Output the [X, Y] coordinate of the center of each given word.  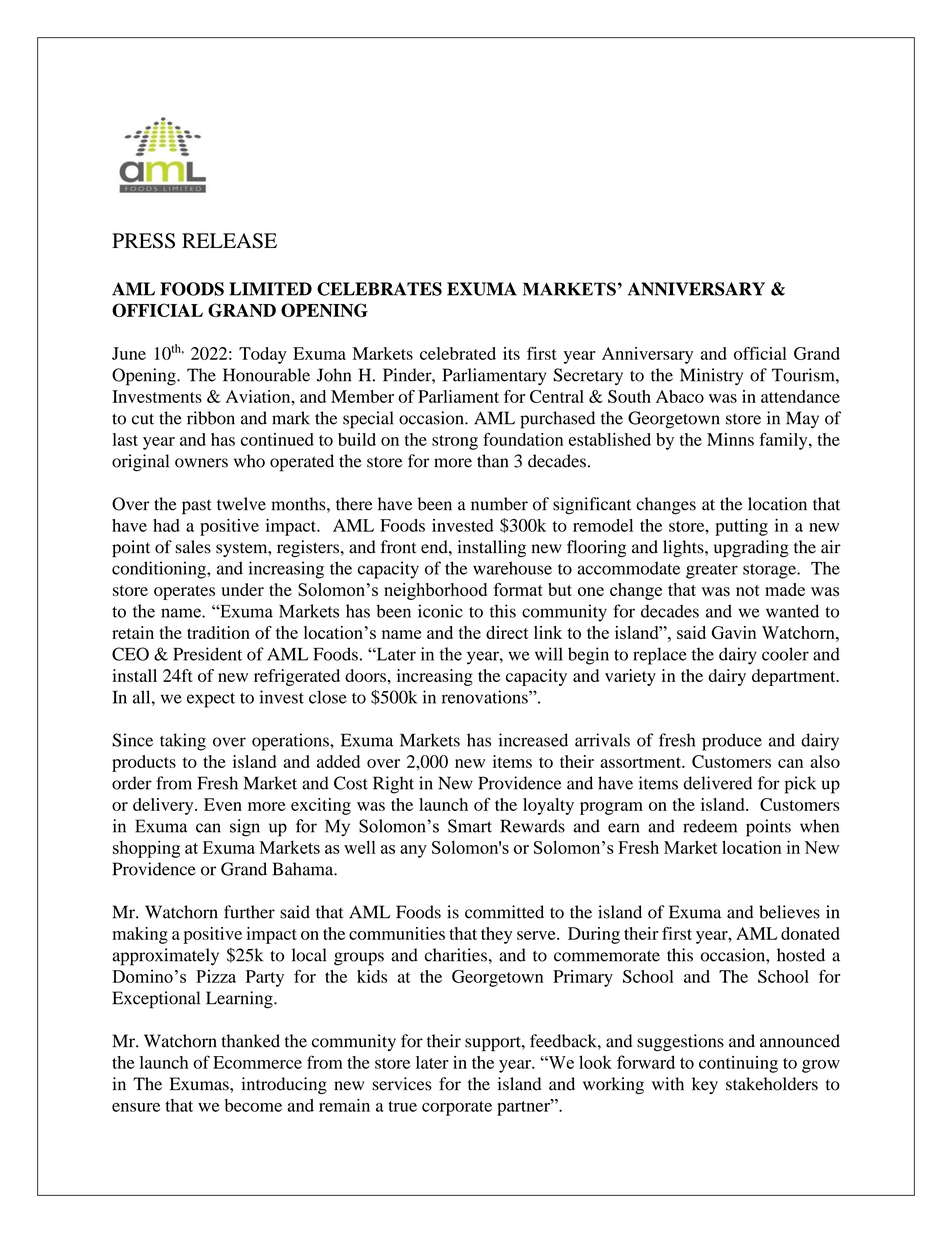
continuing [738, 1064]
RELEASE [229, 241]
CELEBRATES [379, 289]
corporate [457, 1108]
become [253, 1105]
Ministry [711, 377]
